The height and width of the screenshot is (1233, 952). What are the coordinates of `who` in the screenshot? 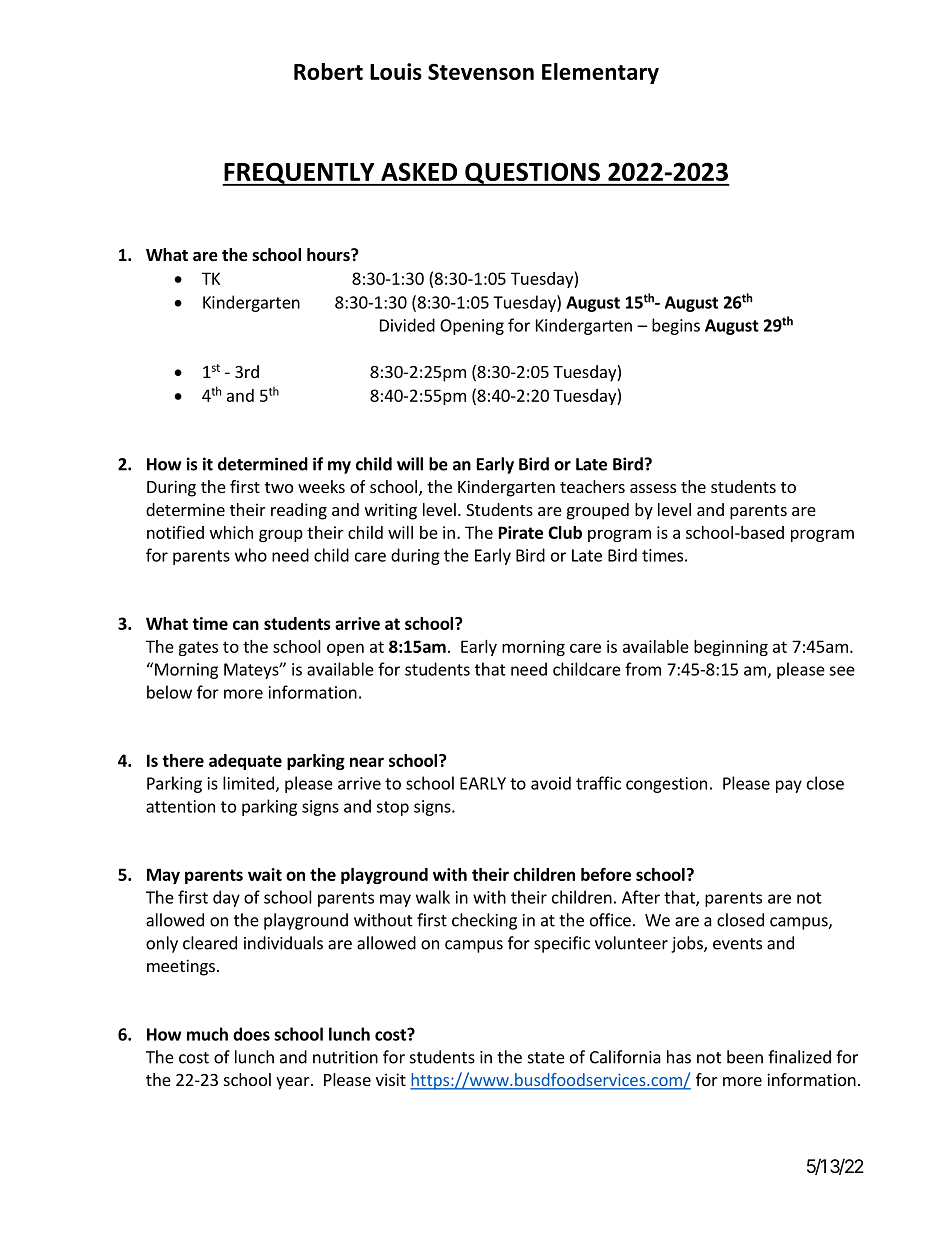 It's located at (251, 555).
